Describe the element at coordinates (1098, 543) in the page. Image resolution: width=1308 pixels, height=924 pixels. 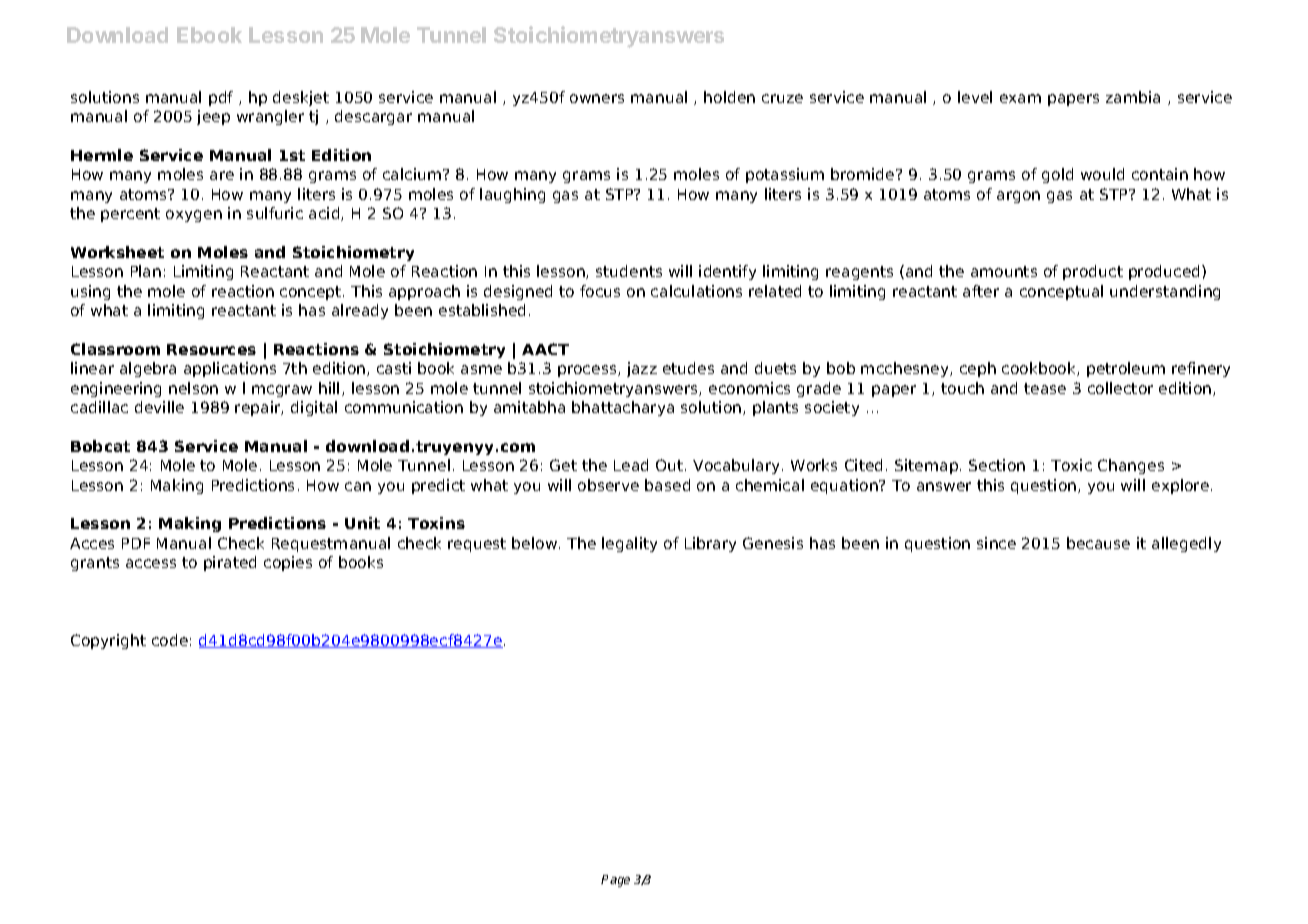
I see `because` at that location.
